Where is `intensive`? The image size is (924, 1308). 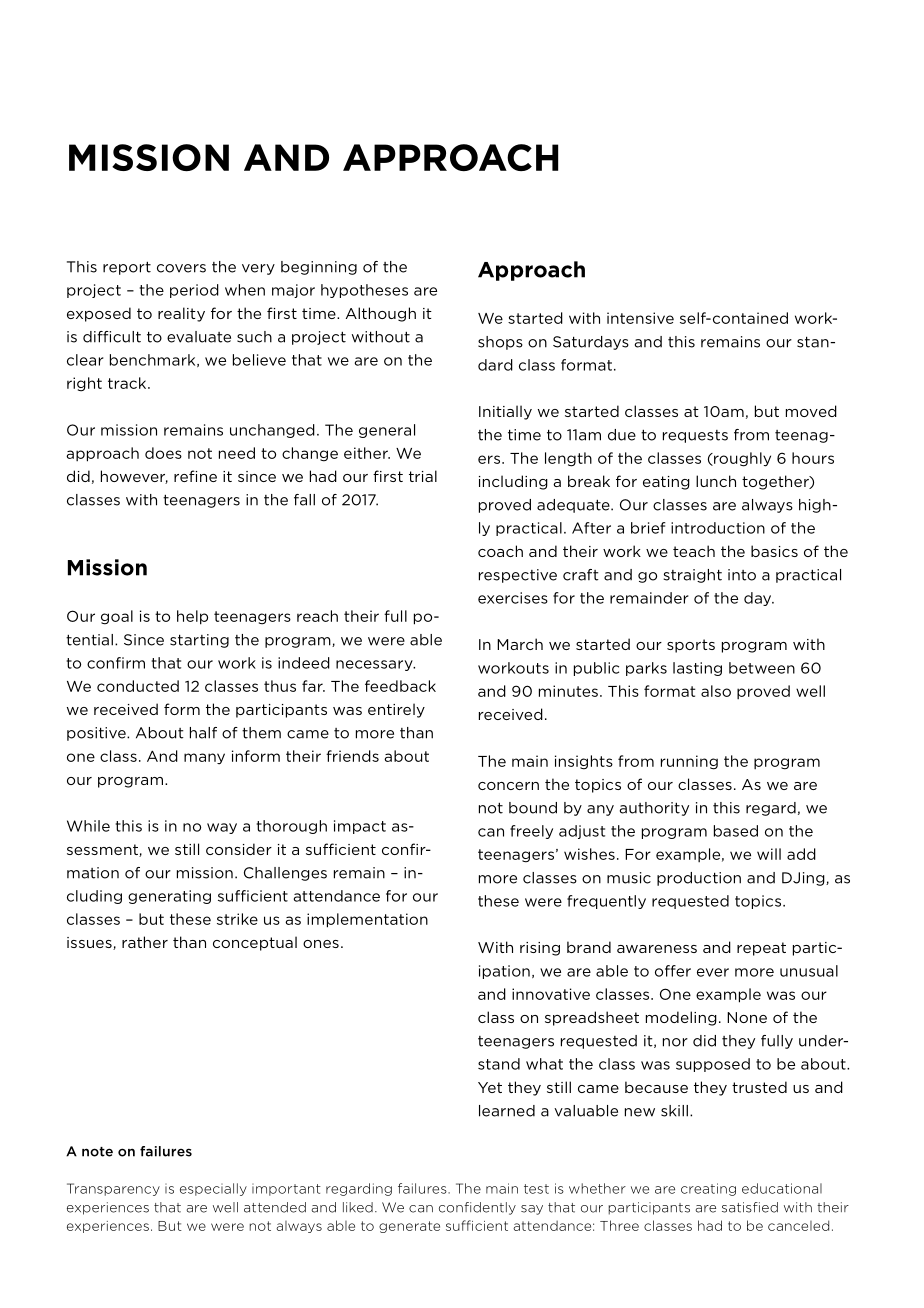 intensive is located at coordinates (640, 318).
